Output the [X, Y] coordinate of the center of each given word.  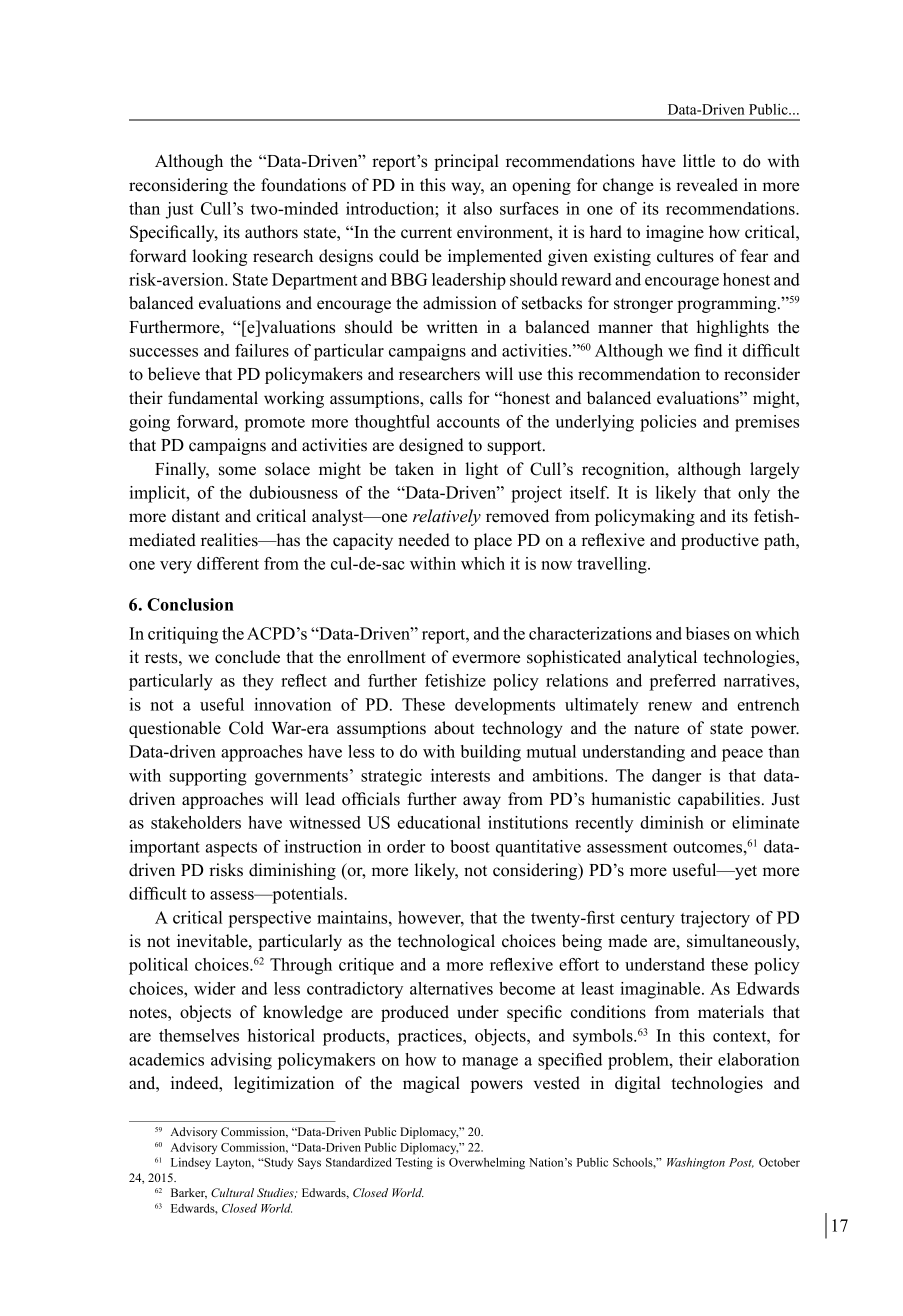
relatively [447, 517]
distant [196, 516]
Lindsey [191, 1163]
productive [720, 541]
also [477, 208]
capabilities [719, 800]
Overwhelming [487, 1163]
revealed [707, 185]
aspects [231, 849]
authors [271, 232]
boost [470, 846]
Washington [696, 1163]
